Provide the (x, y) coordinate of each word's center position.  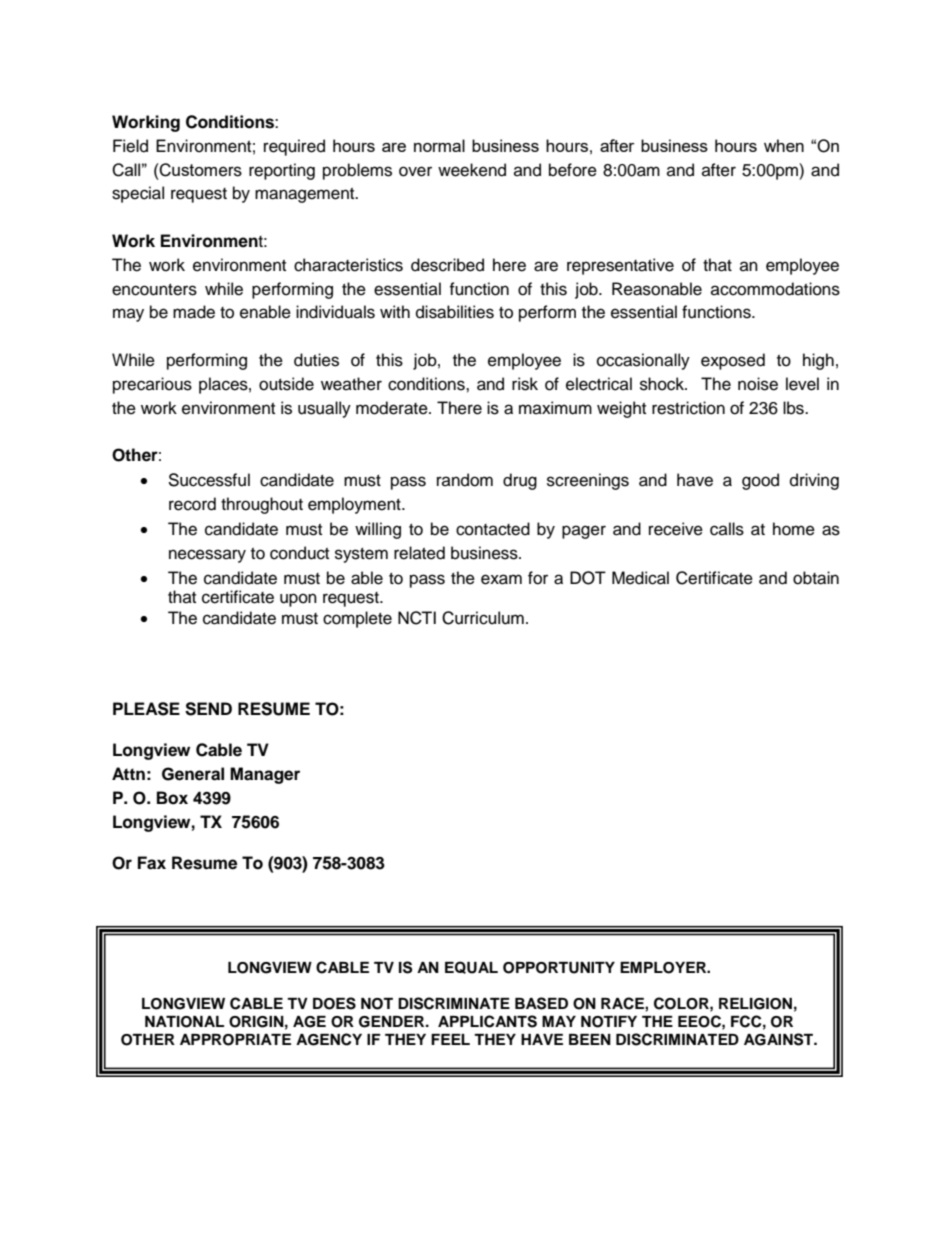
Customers (200, 170)
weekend (472, 170)
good (760, 481)
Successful (209, 480)
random (465, 480)
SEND (208, 709)
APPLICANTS (487, 1021)
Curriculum (483, 618)
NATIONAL (184, 1022)
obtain (816, 578)
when (784, 145)
